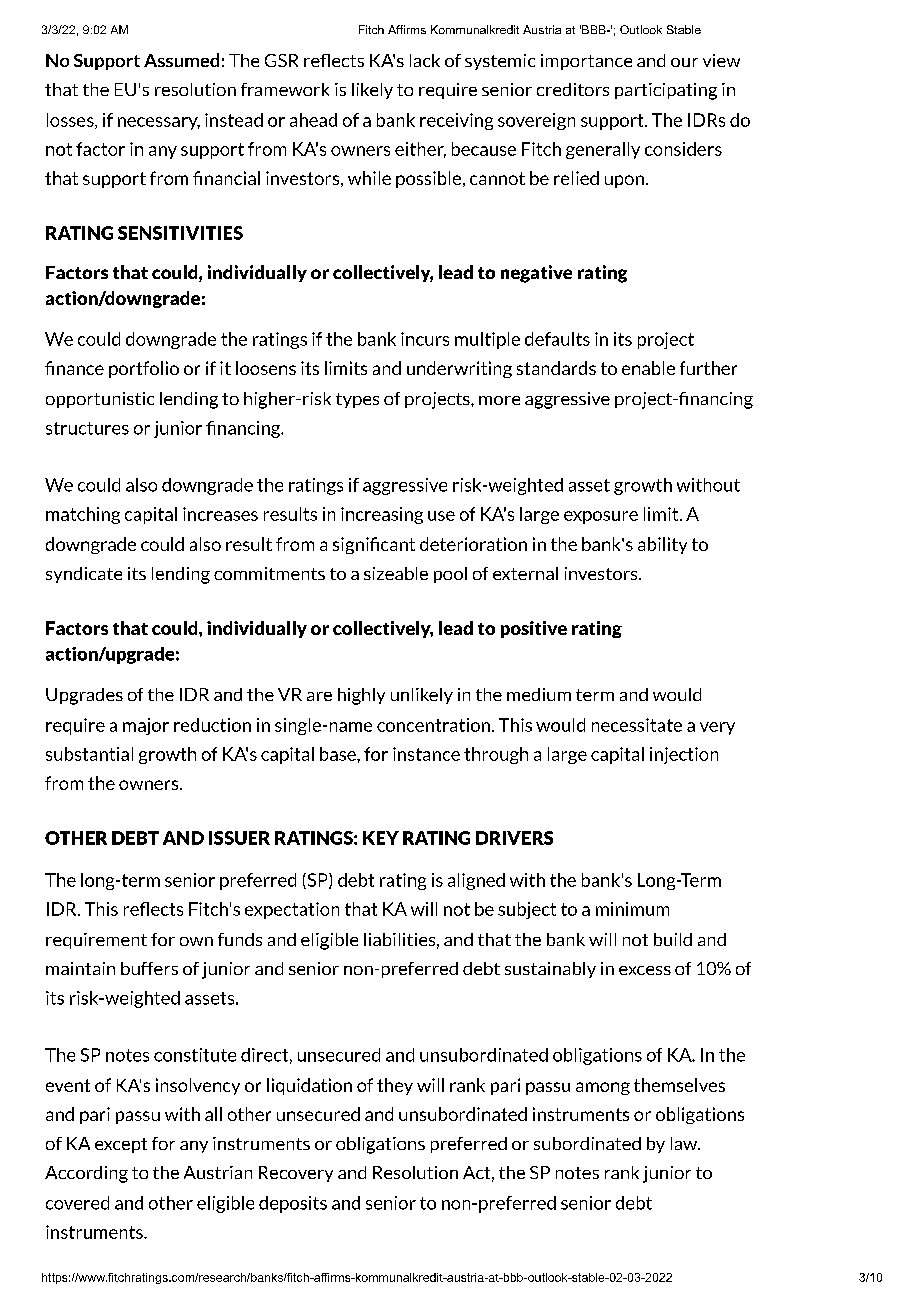 This document has width=924, height=1308. Describe the element at coordinates (662, 545) in the document. I see `ability` at that location.
